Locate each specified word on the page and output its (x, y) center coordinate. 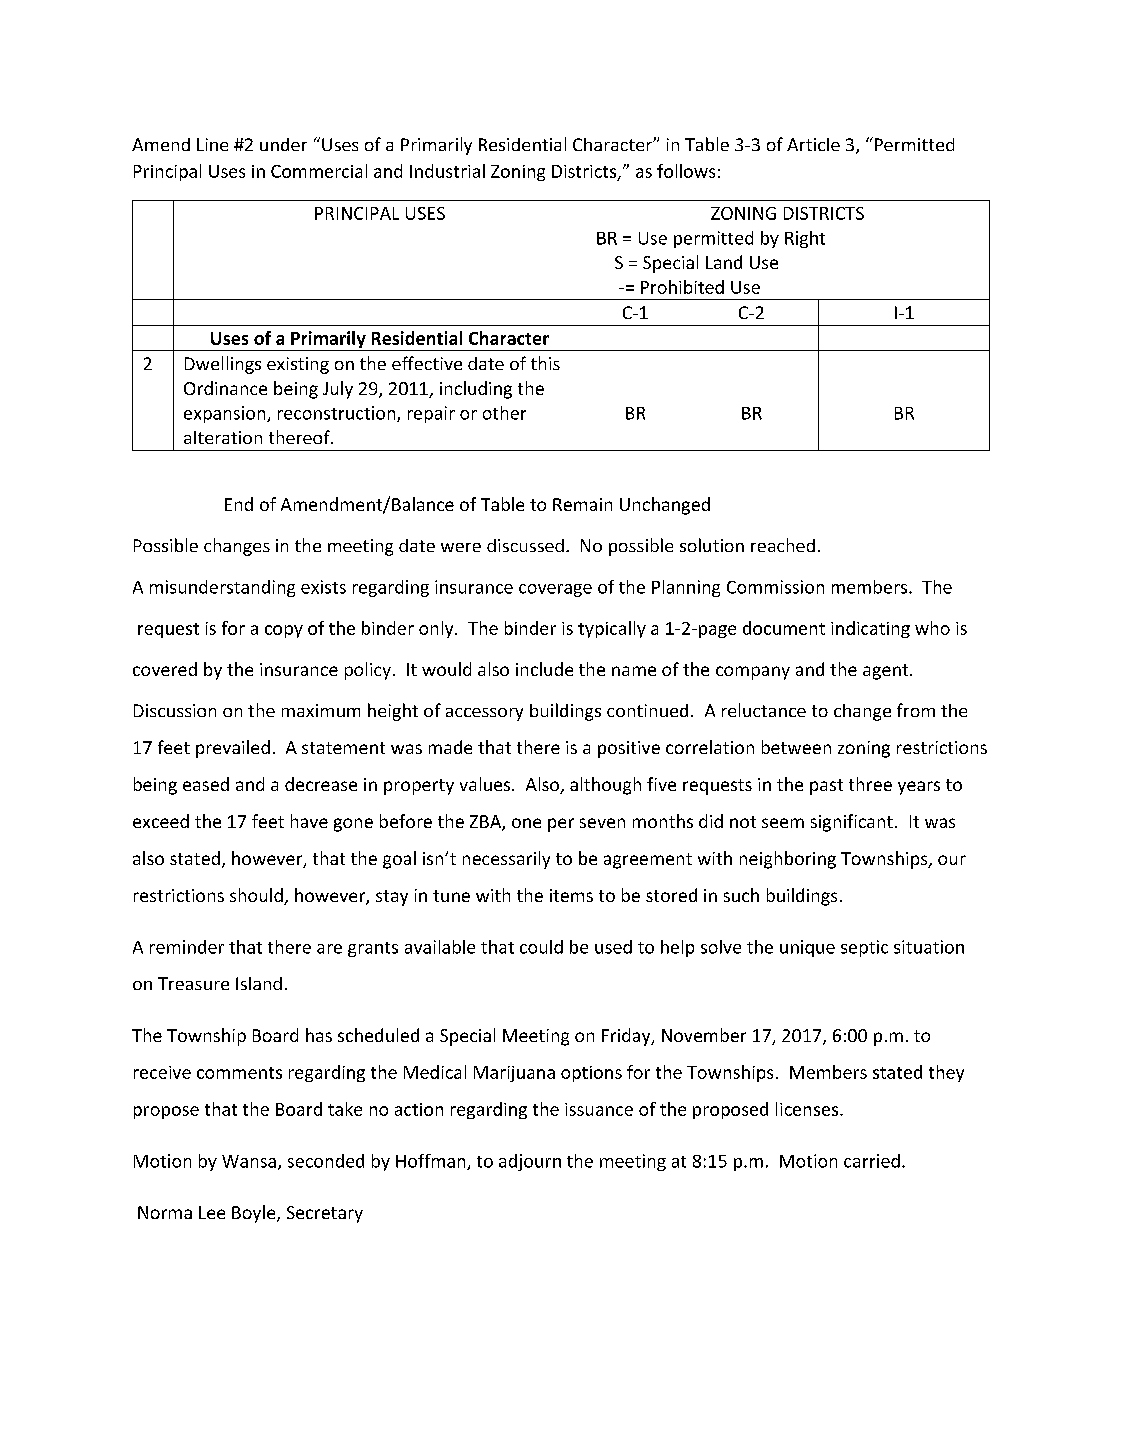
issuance (599, 1109)
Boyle (255, 1214)
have (309, 821)
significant (852, 823)
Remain (582, 504)
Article (813, 144)
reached (783, 545)
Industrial (447, 171)
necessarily (506, 860)
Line (212, 144)
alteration (223, 437)
